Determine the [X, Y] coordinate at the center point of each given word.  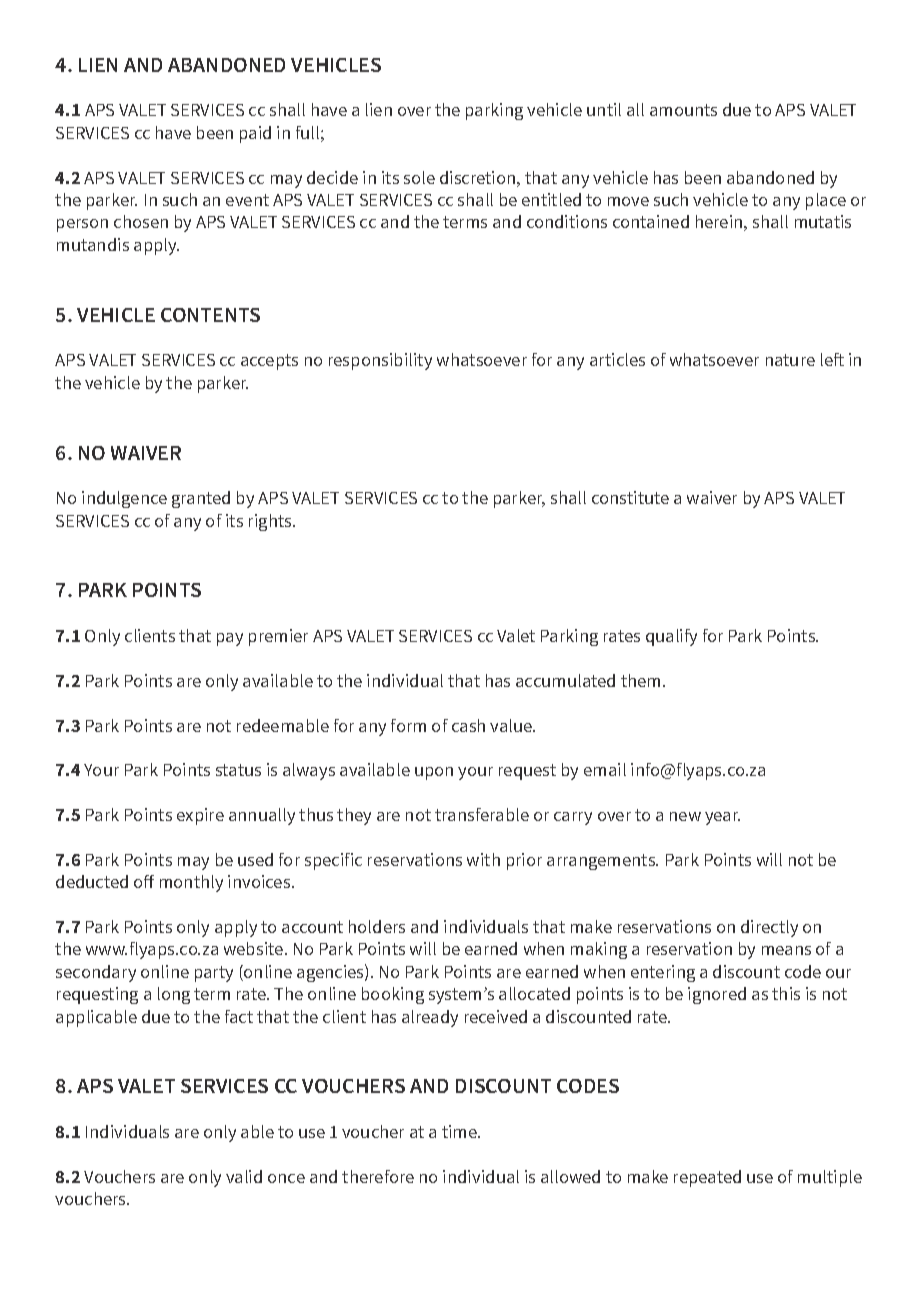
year [722, 818]
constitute [630, 497]
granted [201, 499]
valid [244, 1176]
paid [255, 134]
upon [434, 773]
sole [419, 177]
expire [200, 816]
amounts [683, 110]
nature [790, 360]
